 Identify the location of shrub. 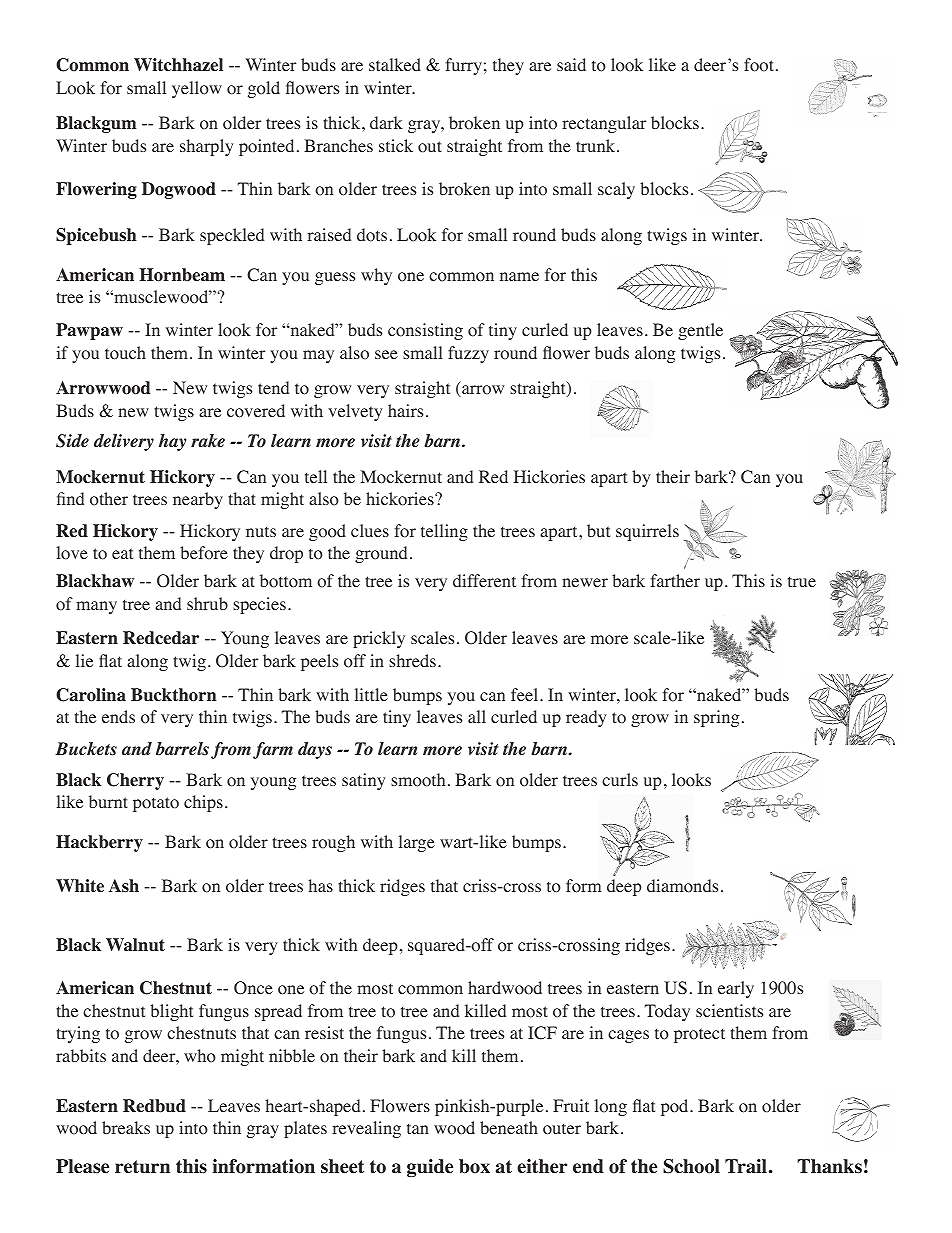
(207, 603).
